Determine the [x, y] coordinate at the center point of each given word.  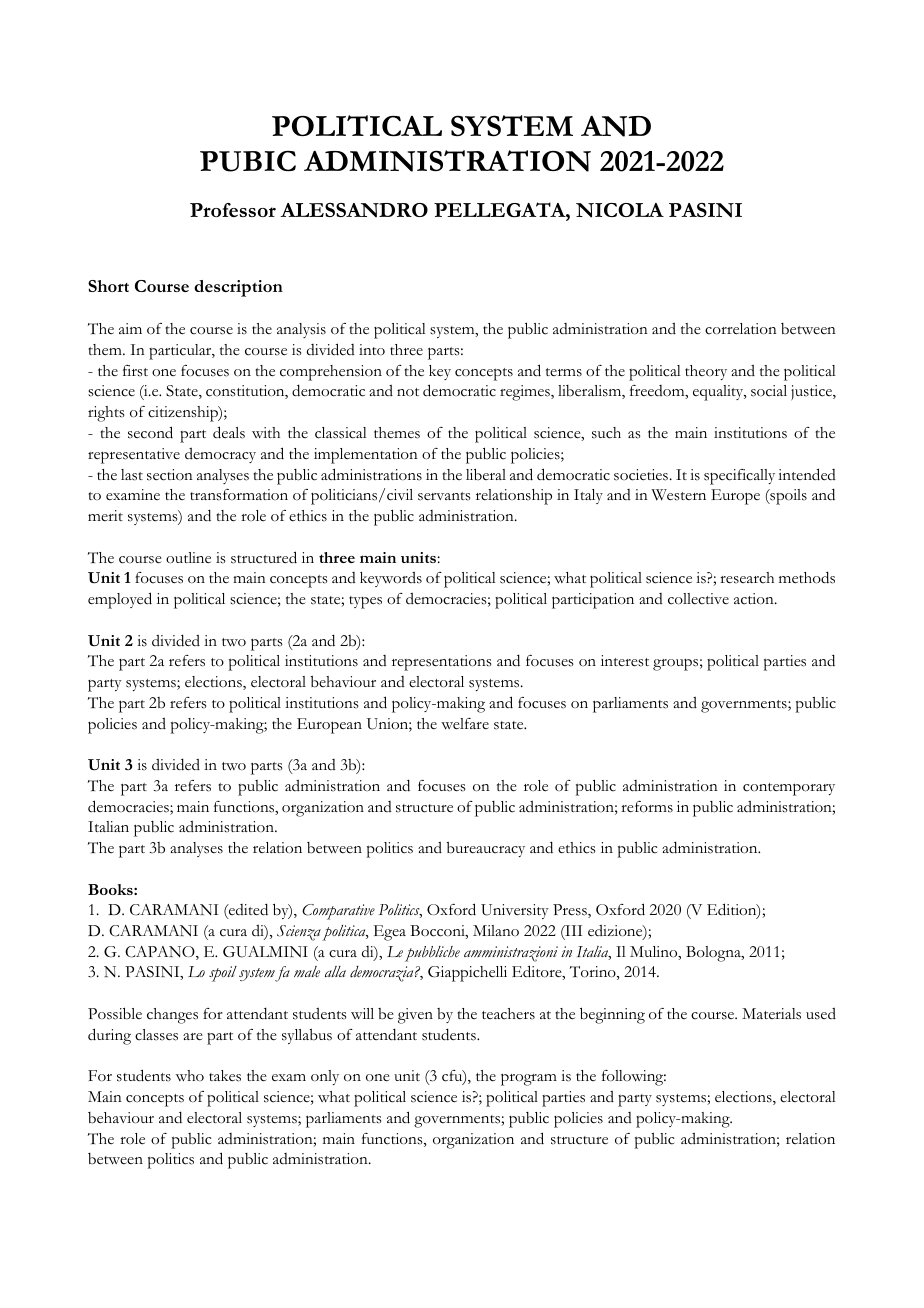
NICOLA [620, 210]
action [755, 599]
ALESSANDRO [354, 210]
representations [442, 663]
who [190, 1075]
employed [120, 600]
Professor [233, 210]
